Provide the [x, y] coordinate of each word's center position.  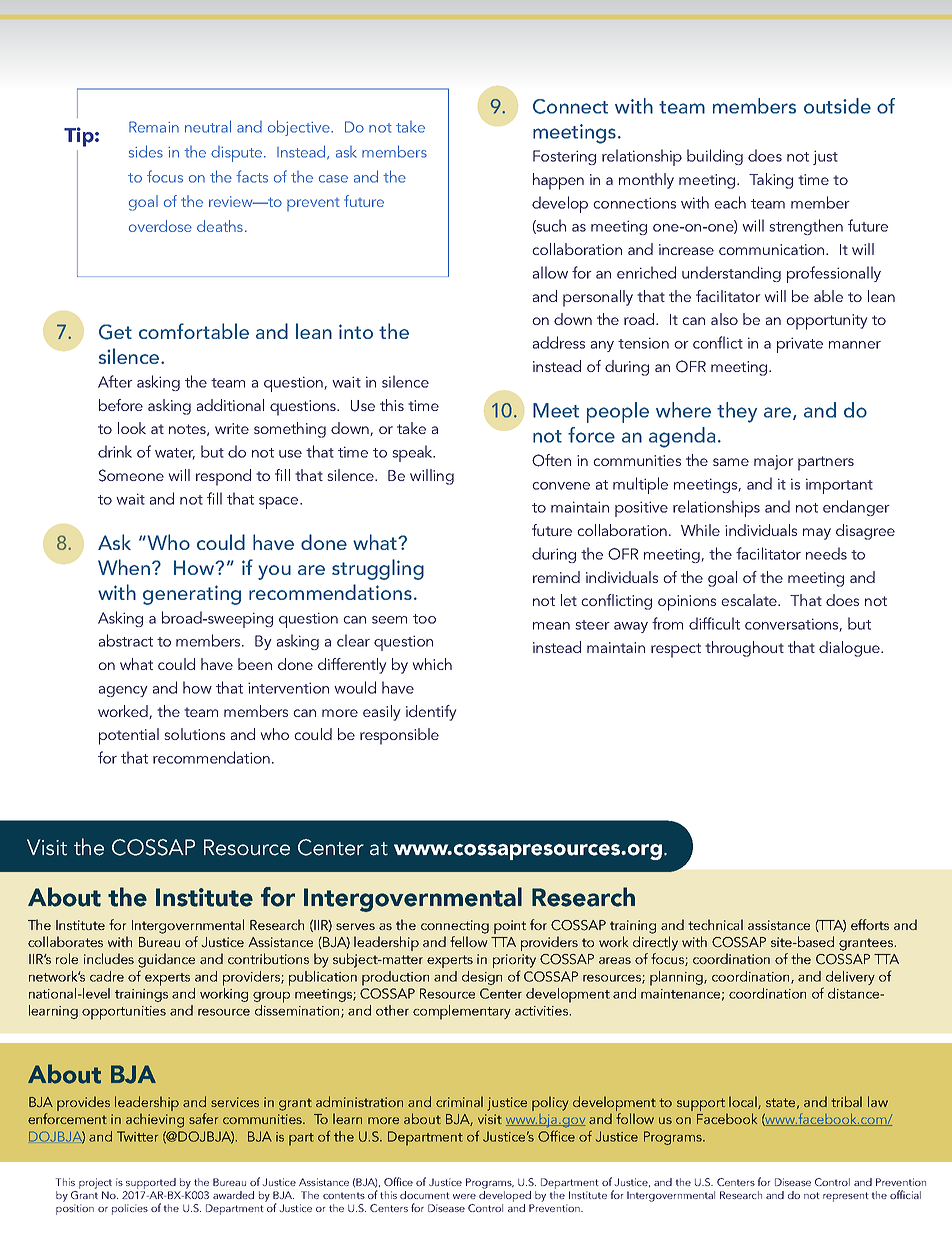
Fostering [564, 157]
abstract [126, 640]
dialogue [850, 649]
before [121, 405]
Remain [154, 127]
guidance [166, 960]
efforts [870, 924]
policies [130, 1209]
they [737, 412]
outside [837, 106]
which [432, 664]
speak [413, 453]
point [510, 927]
